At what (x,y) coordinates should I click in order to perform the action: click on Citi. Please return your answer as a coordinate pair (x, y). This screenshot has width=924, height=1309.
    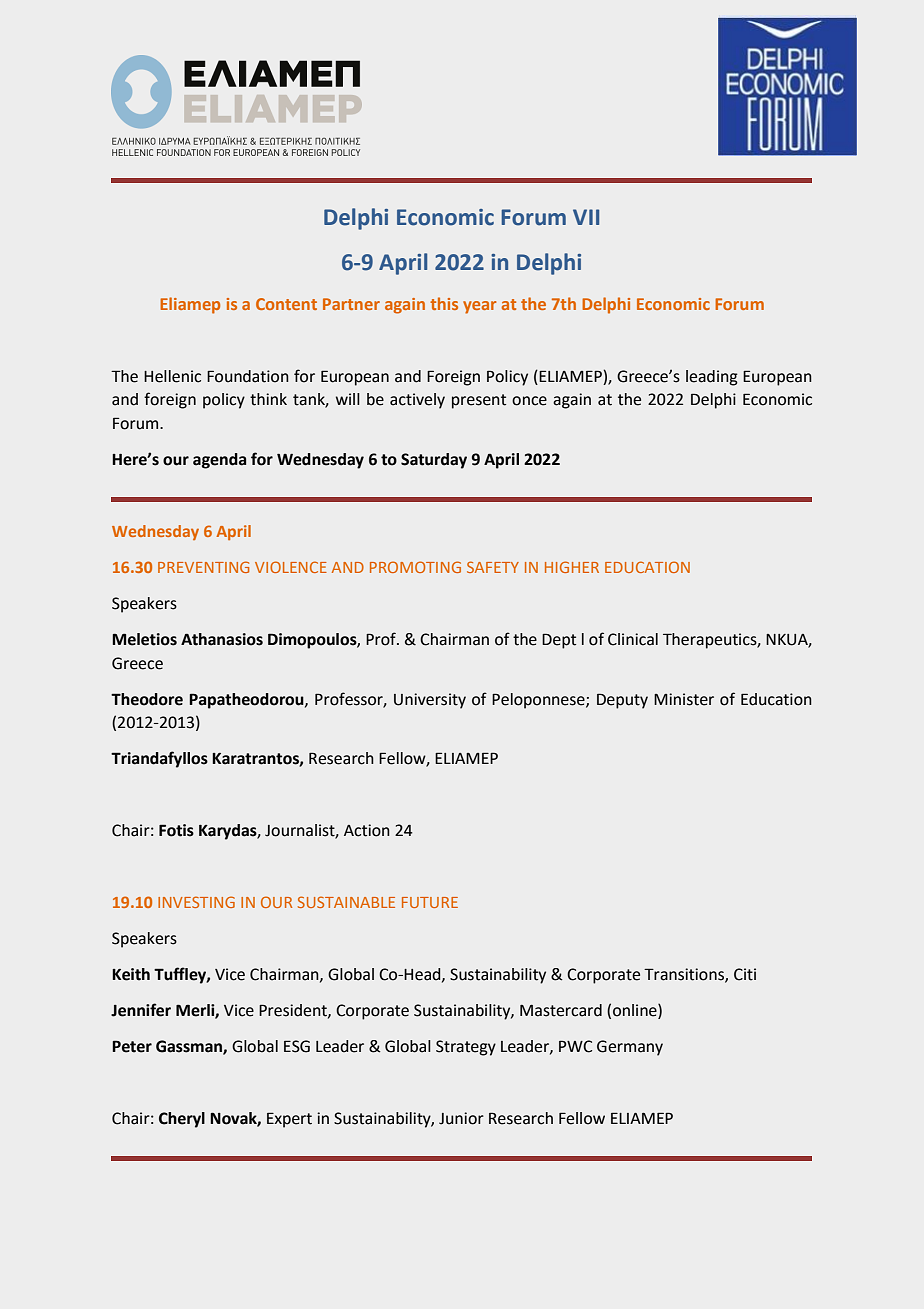
    Looking at the image, I should click on (745, 974).
